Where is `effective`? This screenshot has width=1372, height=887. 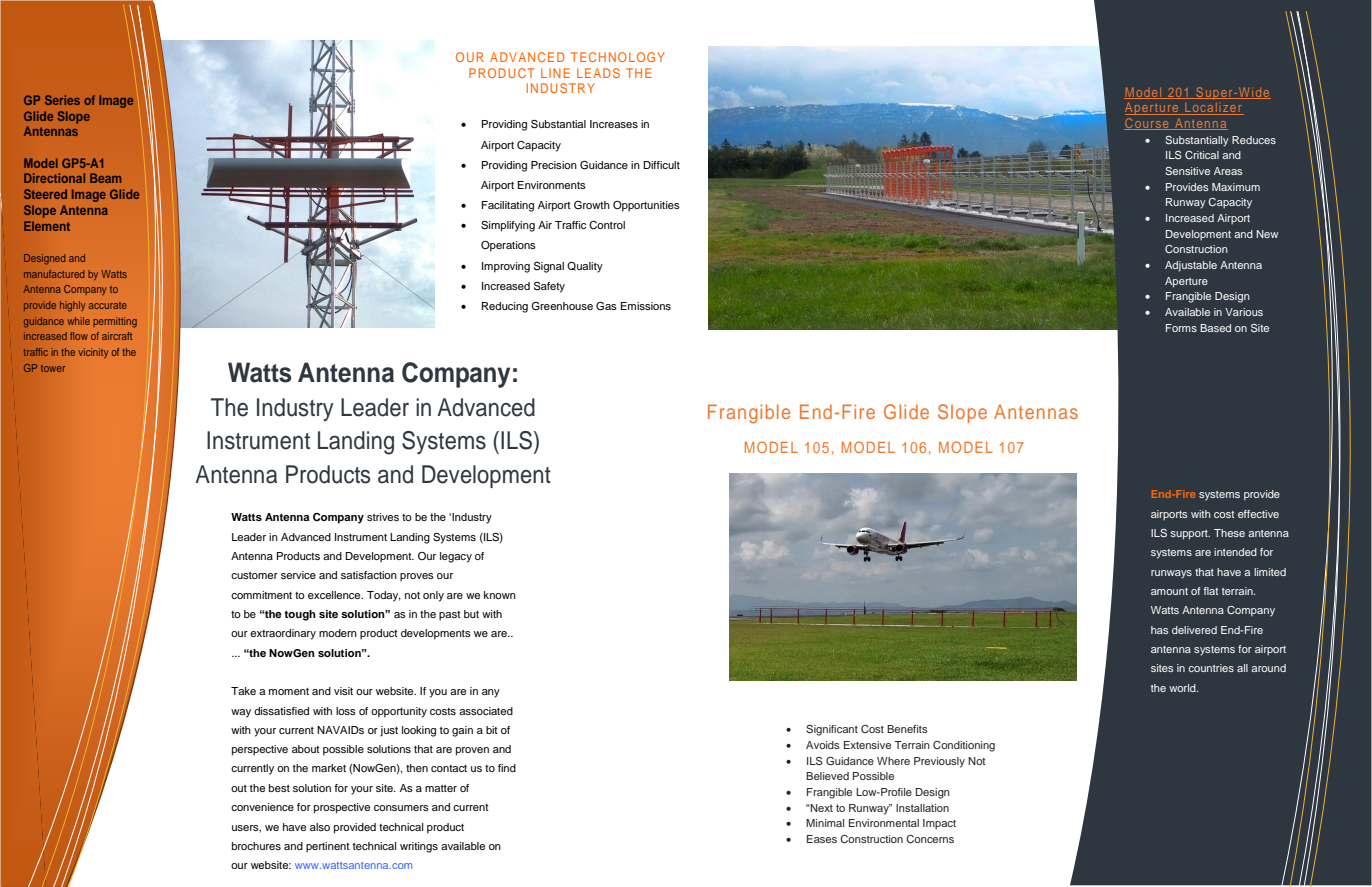
effective is located at coordinates (1258, 514).
